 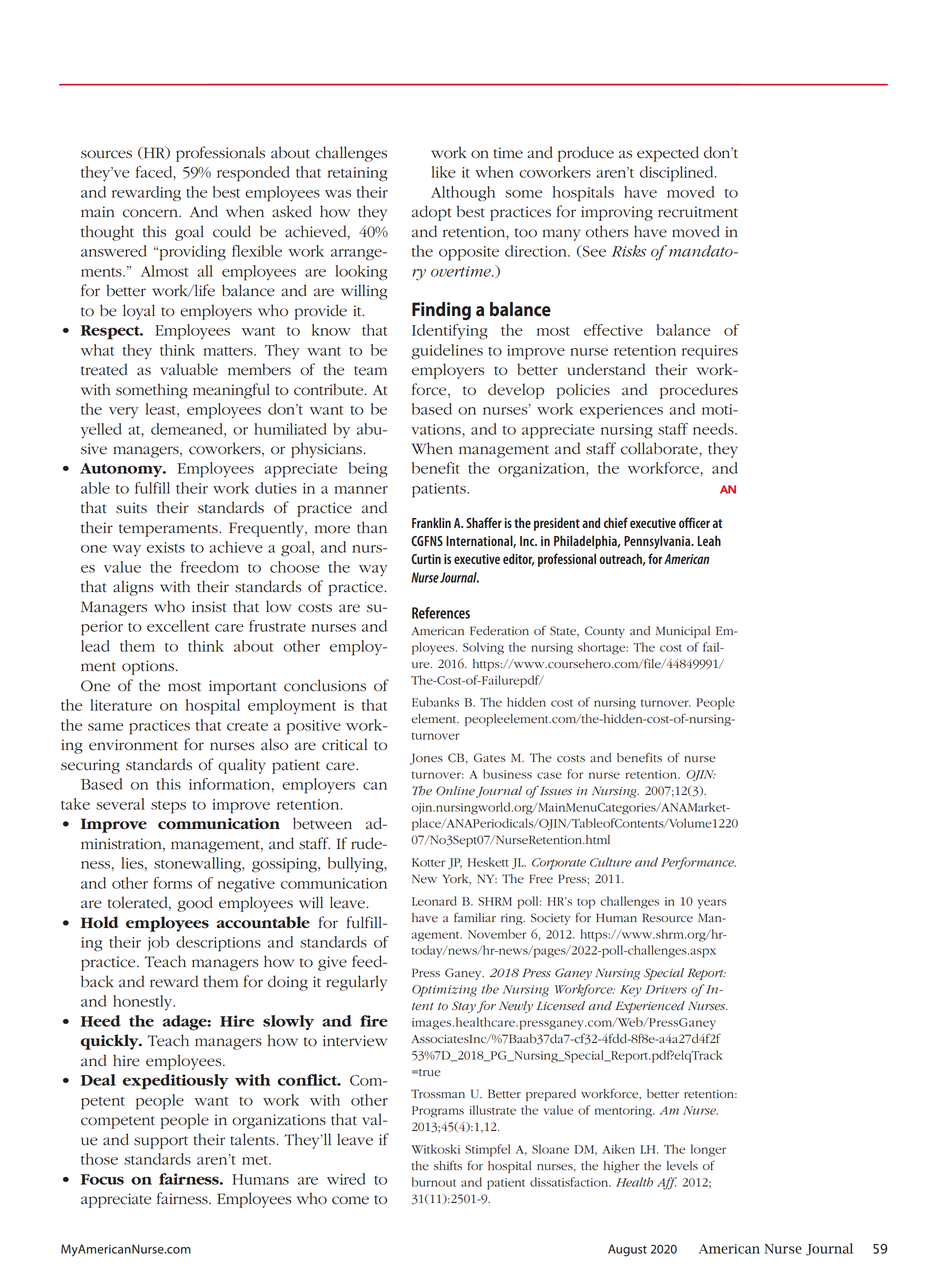 I want to click on steps, so click(x=168, y=807).
